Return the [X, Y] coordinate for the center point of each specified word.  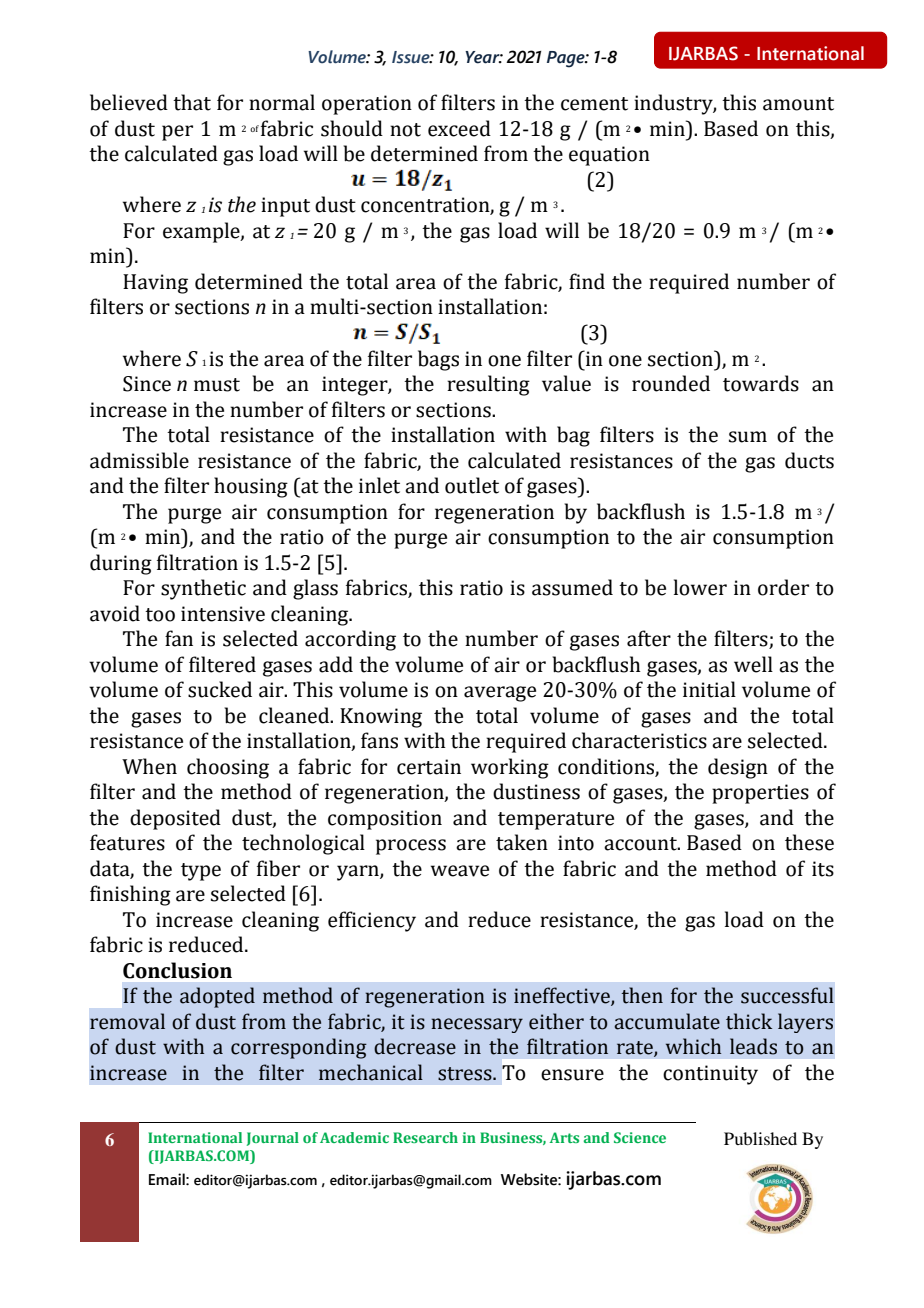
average [500, 694]
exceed [459, 128]
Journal [273, 1139]
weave [460, 871]
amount [798, 104]
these [809, 842]
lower [700, 587]
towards [761, 383]
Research [425, 1137]
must [217, 385]
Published [760, 1138]
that [192, 102]
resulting [488, 385]
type [201, 872]
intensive [223, 614]
